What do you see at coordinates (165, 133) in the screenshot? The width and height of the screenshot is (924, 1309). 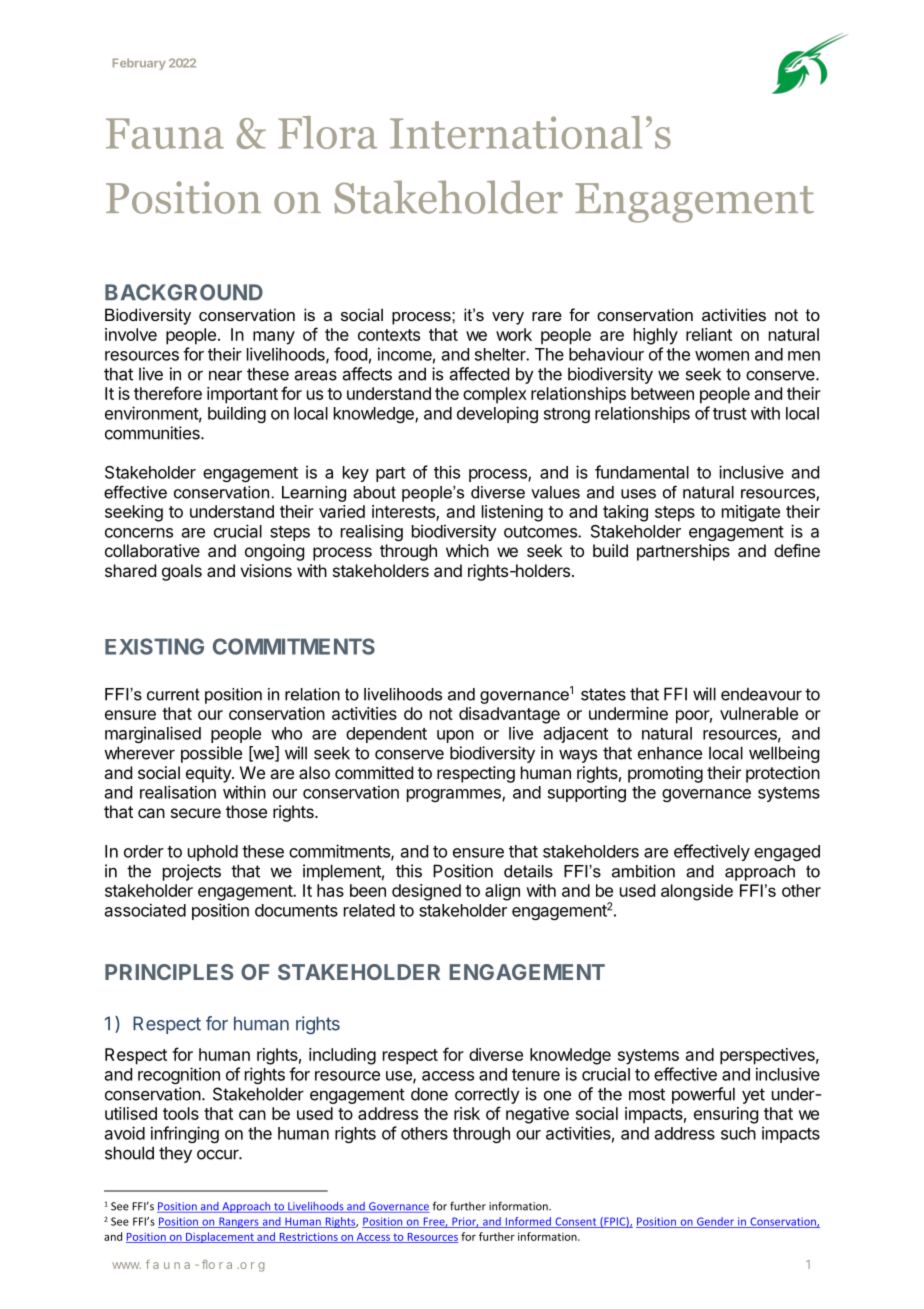 I see `Fauna` at bounding box center [165, 133].
